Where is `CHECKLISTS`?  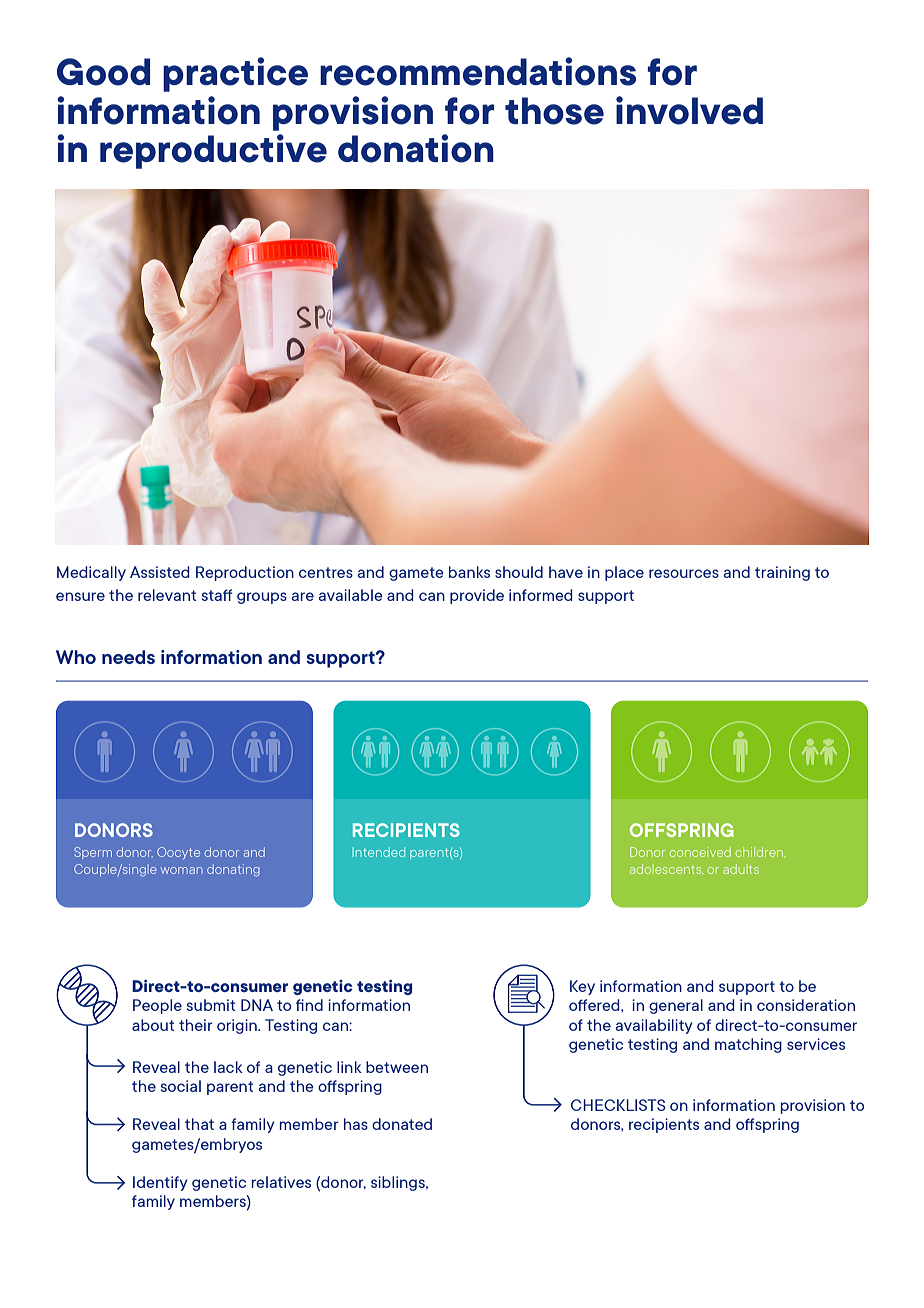
CHECKLISTS is located at coordinates (618, 1105).
